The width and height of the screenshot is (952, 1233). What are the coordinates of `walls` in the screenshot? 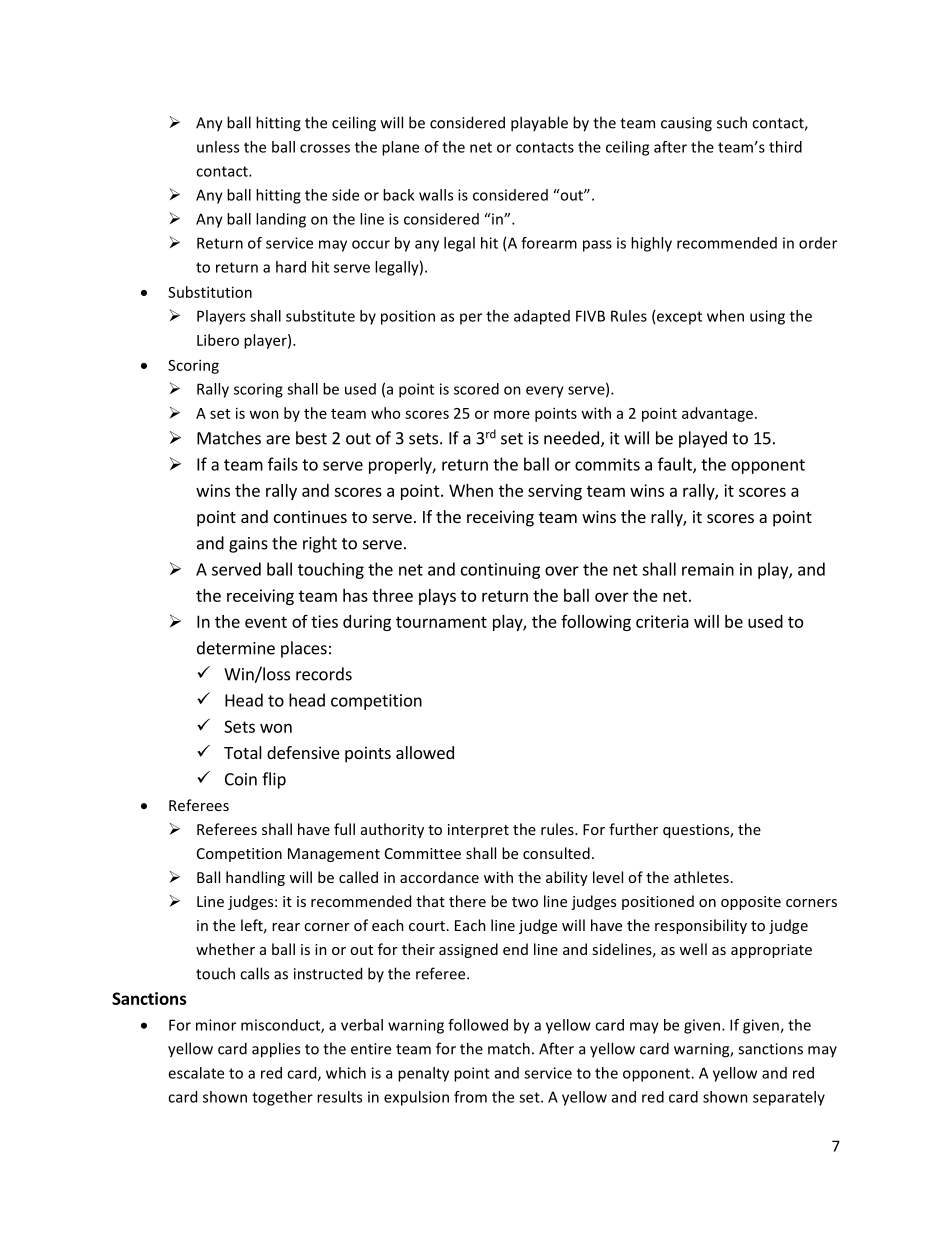 It's located at (436, 195).
